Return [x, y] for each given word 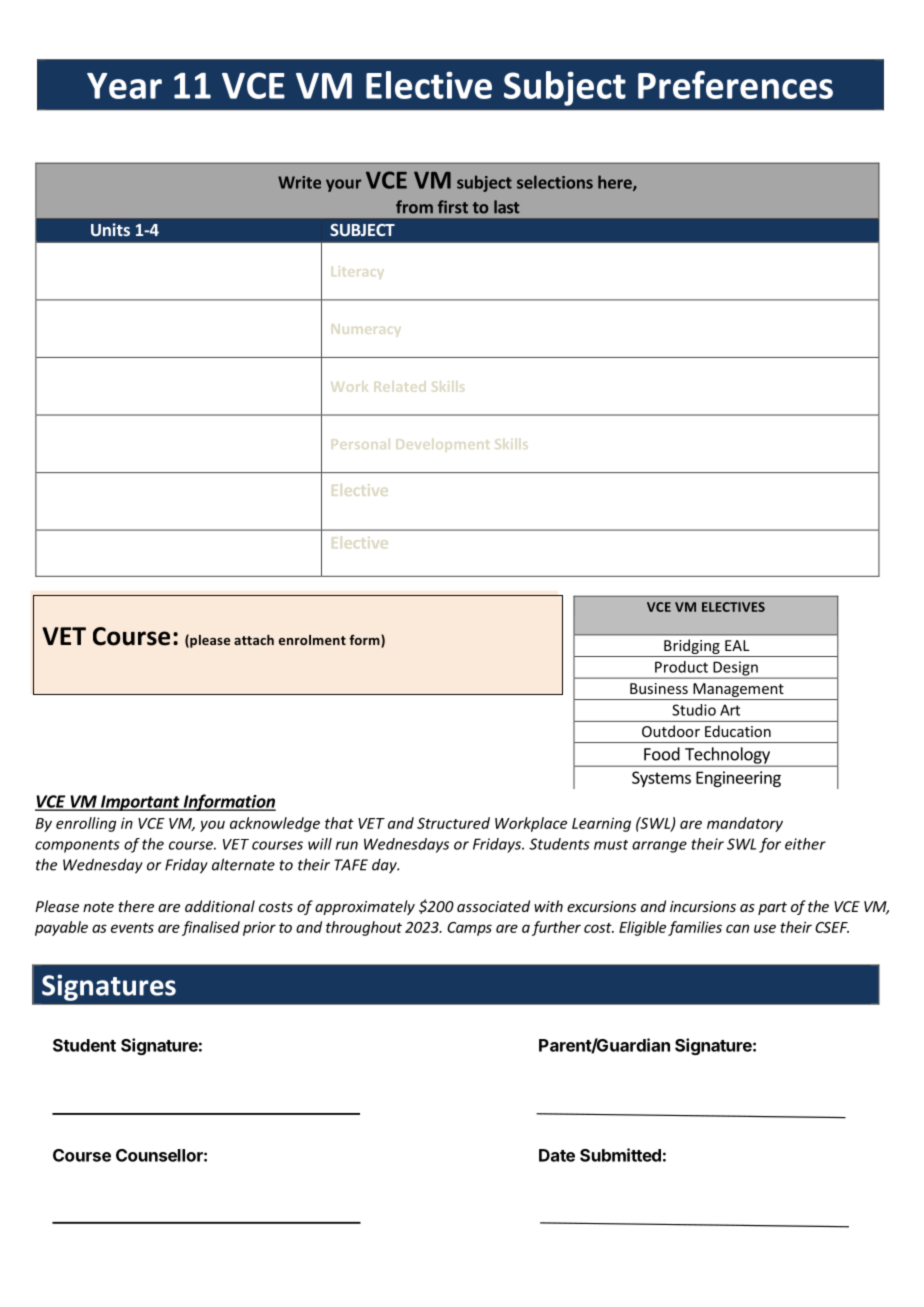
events [132, 928]
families [695, 928]
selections [555, 182]
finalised [211, 928]
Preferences [735, 85]
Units [110, 229]
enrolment [312, 640]
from [414, 207]
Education [738, 731]
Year [124, 86]
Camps [469, 929]
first [453, 207]
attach [254, 640]
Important [140, 803]
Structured [453, 823]
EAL [737, 645]
